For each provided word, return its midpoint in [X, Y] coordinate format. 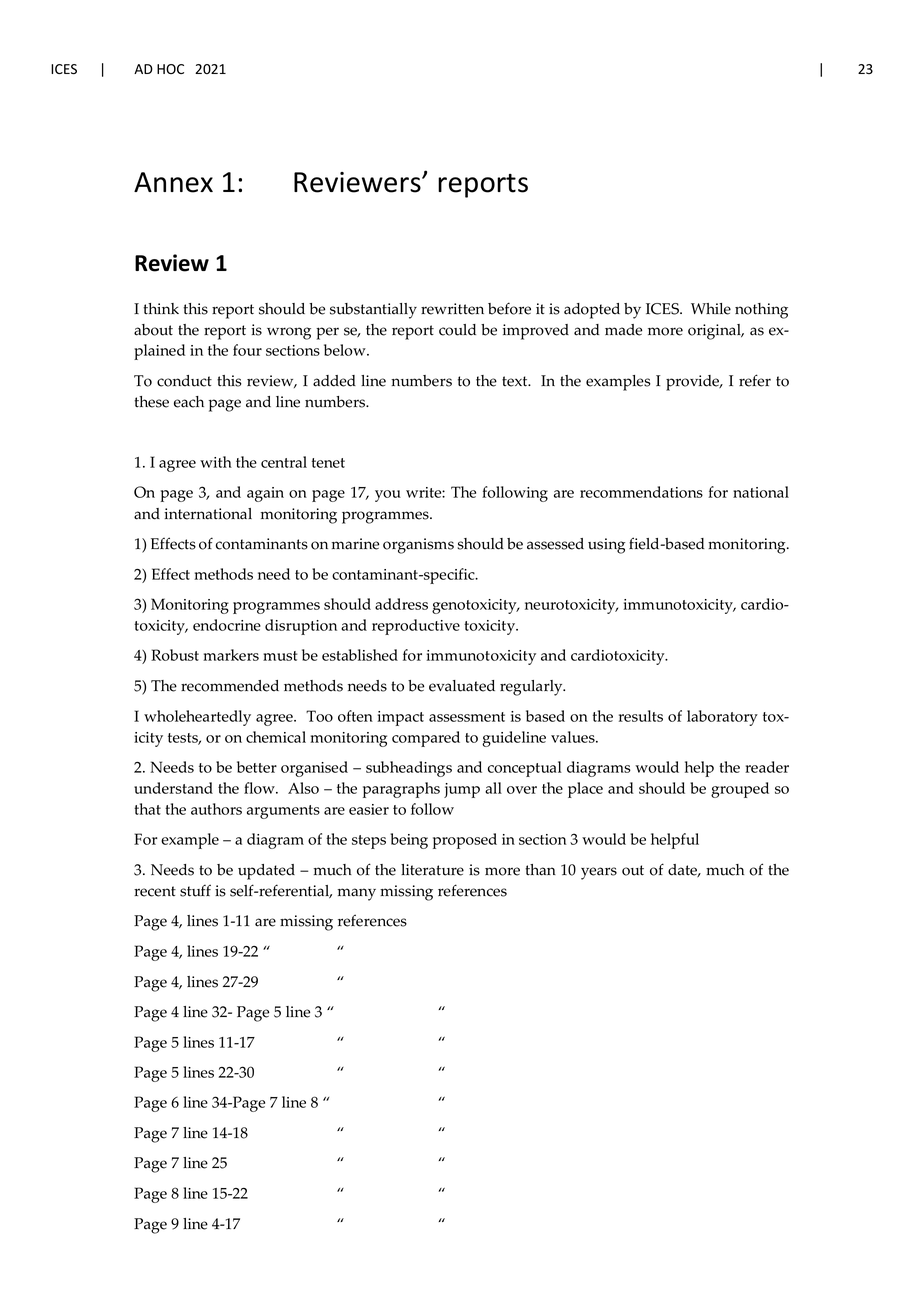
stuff [195, 890]
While [711, 309]
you [388, 496]
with [216, 462]
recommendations [641, 492]
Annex [173, 182]
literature [432, 870]
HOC [170, 69]
